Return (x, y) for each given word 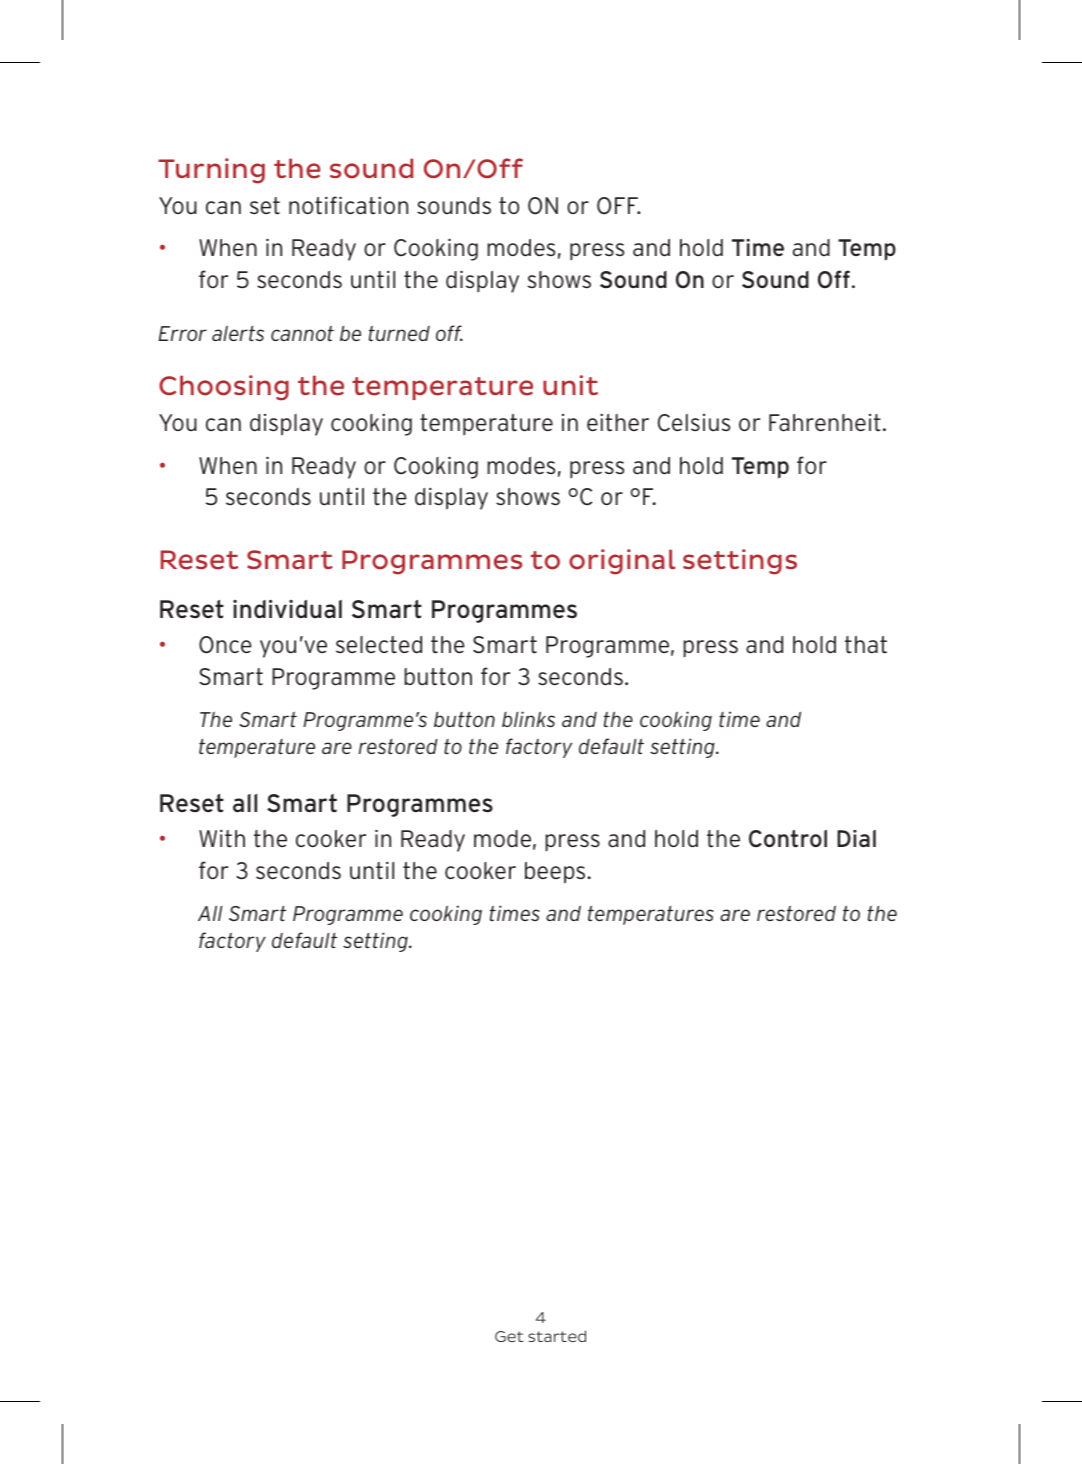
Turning (211, 171)
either (618, 422)
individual (287, 609)
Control (788, 839)
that (866, 645)
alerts (238, 333)
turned (399, 333)
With (222, 838)
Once (225, 645)
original (622, 562)
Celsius (693, 423)
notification (348, 205)
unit (570, 385)
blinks (528, 719)
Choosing (224, 388)
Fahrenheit (825, 423)
